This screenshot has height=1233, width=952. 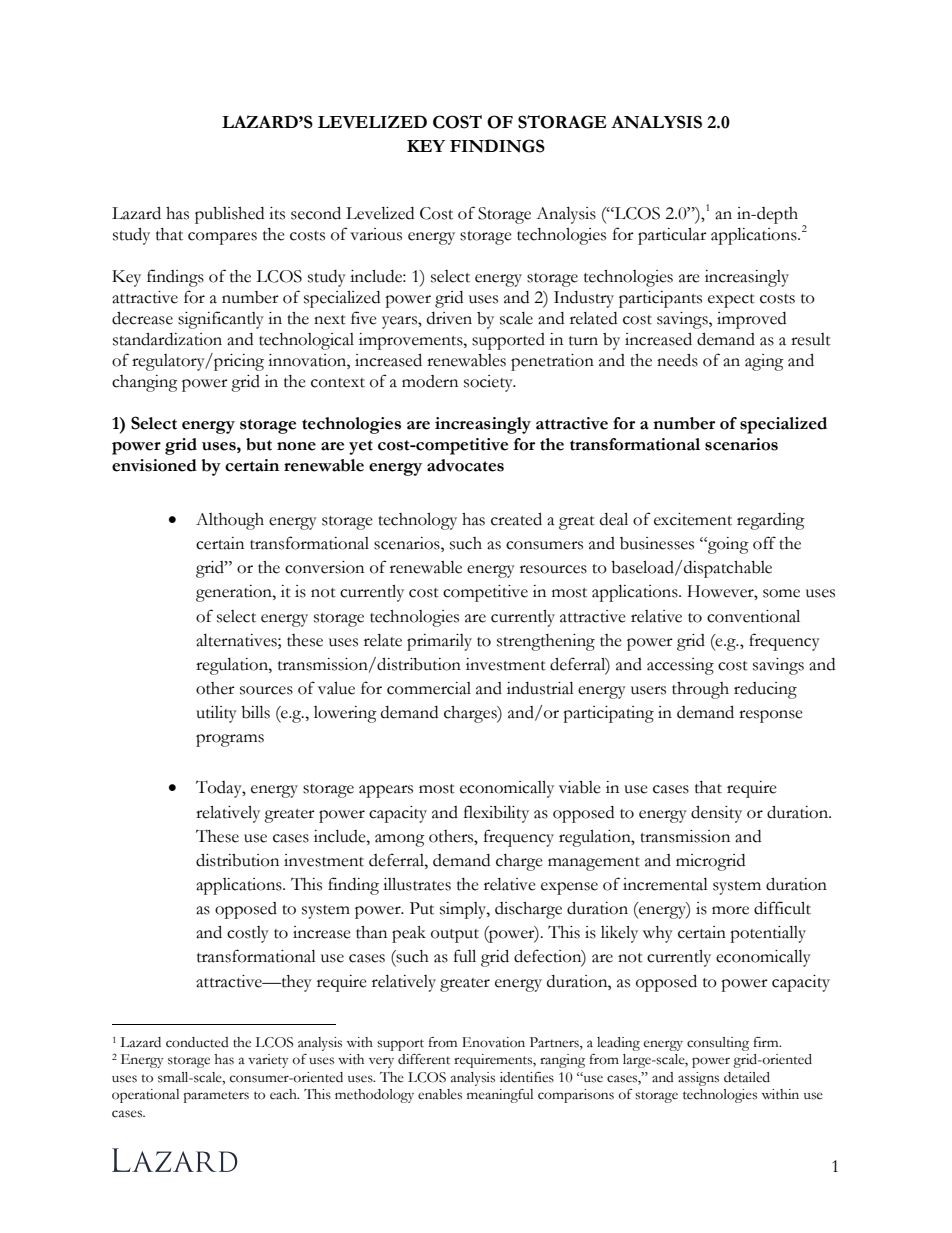 What do you see at coordinates (727, 545) in the screenshot?
I see `going` at bounding box center [727, 545].
